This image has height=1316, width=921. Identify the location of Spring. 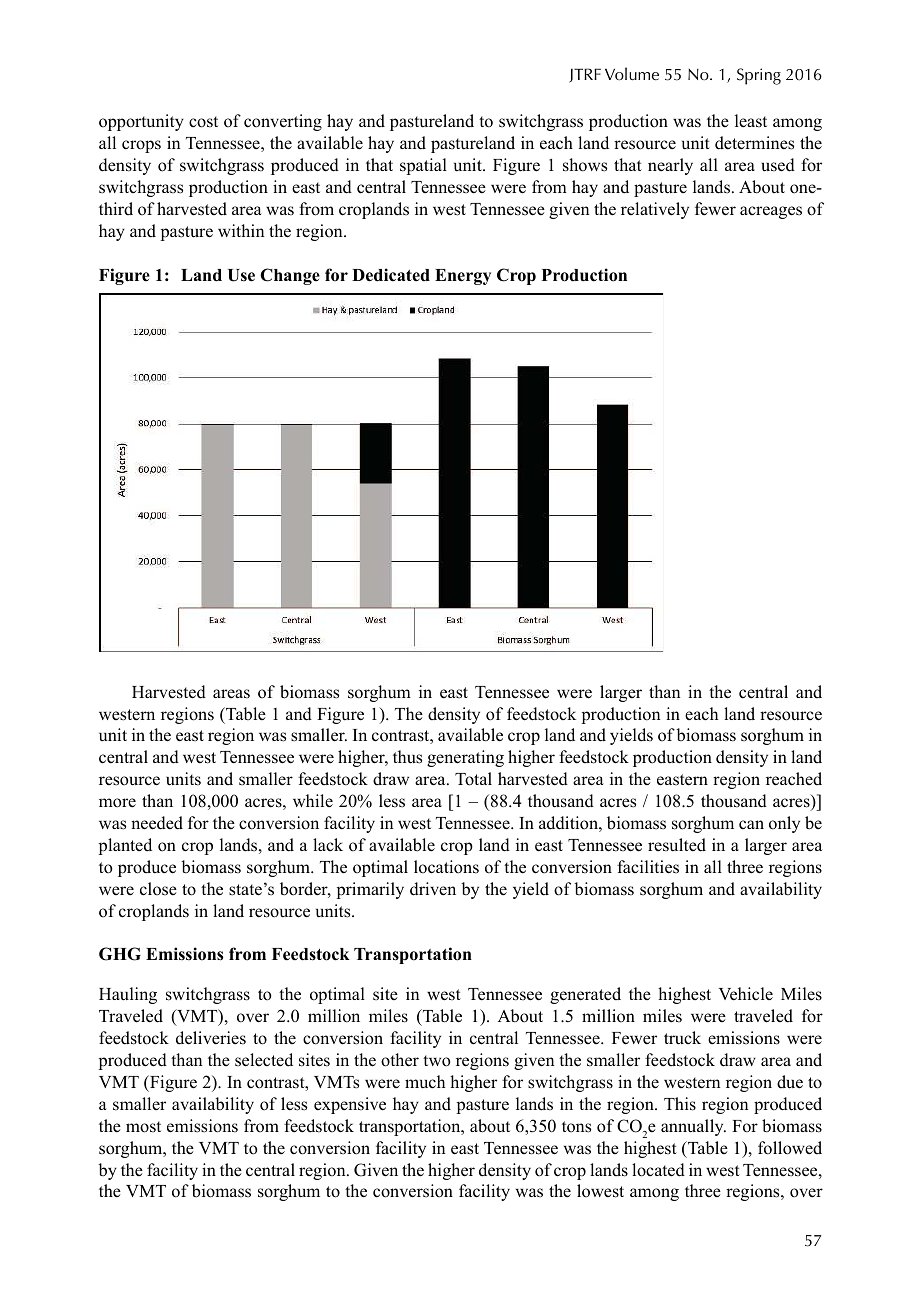
(759, 76).
